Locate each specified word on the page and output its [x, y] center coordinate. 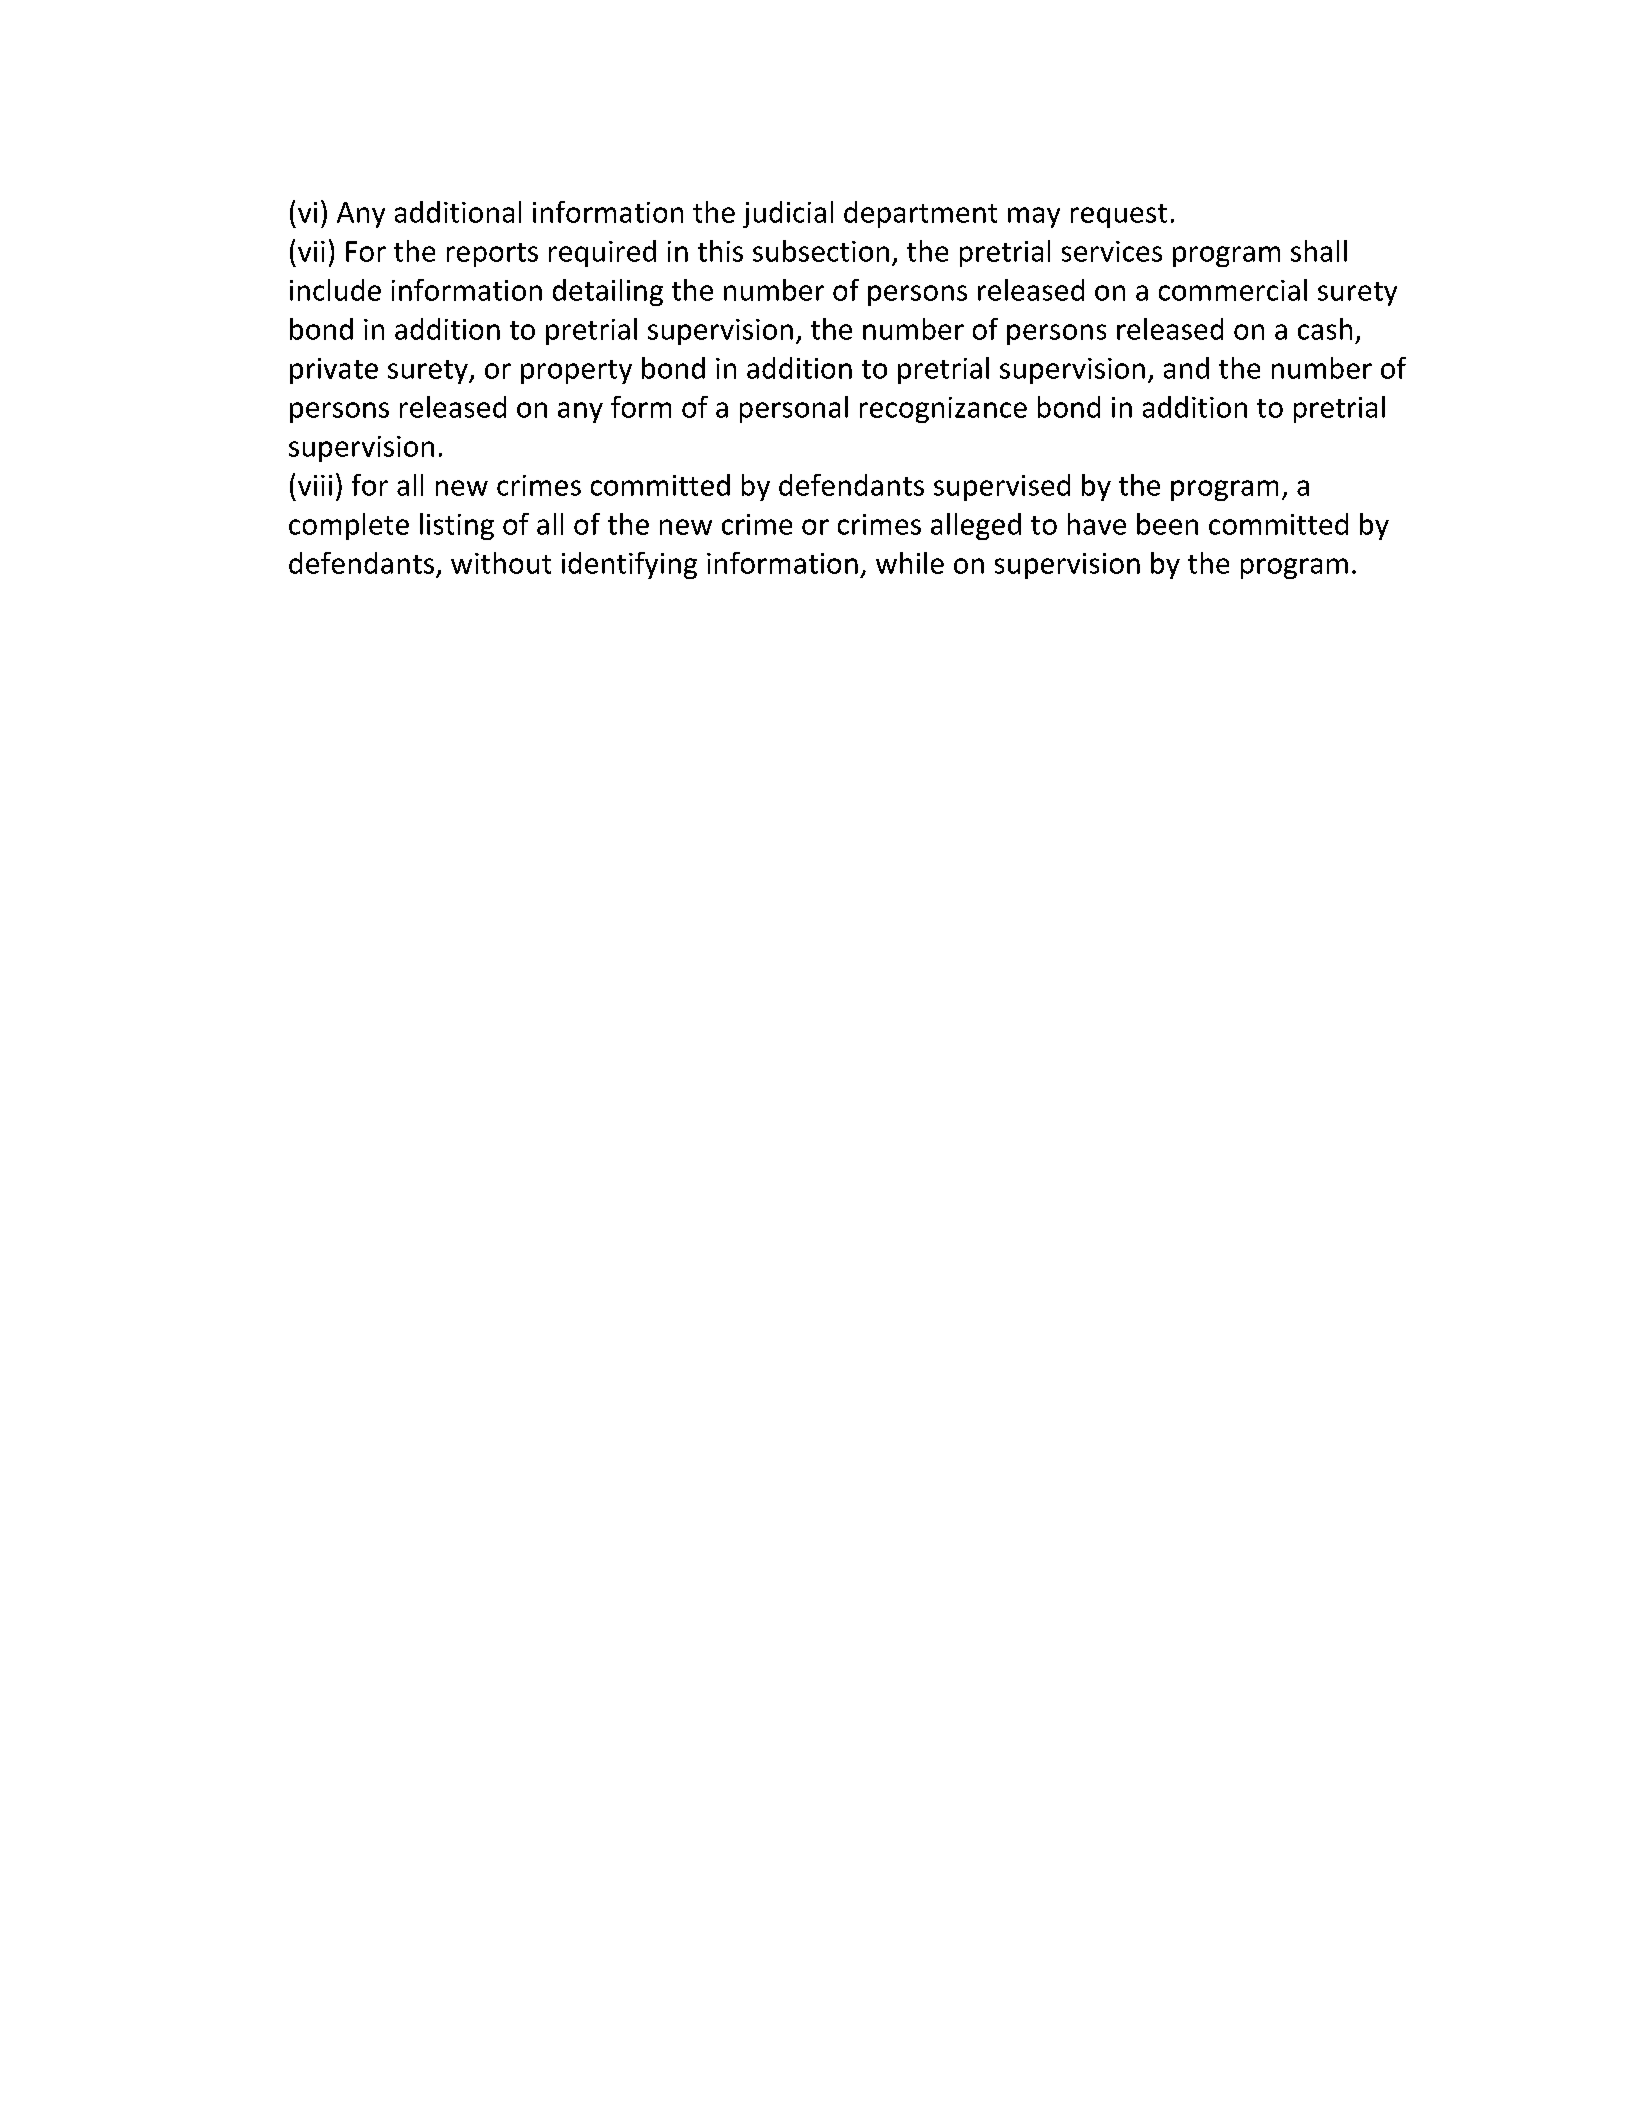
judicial [788, 214]
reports [492, 255]
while [910, 563]
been [1167, 524]
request [1119, 216]
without [501, 563]
